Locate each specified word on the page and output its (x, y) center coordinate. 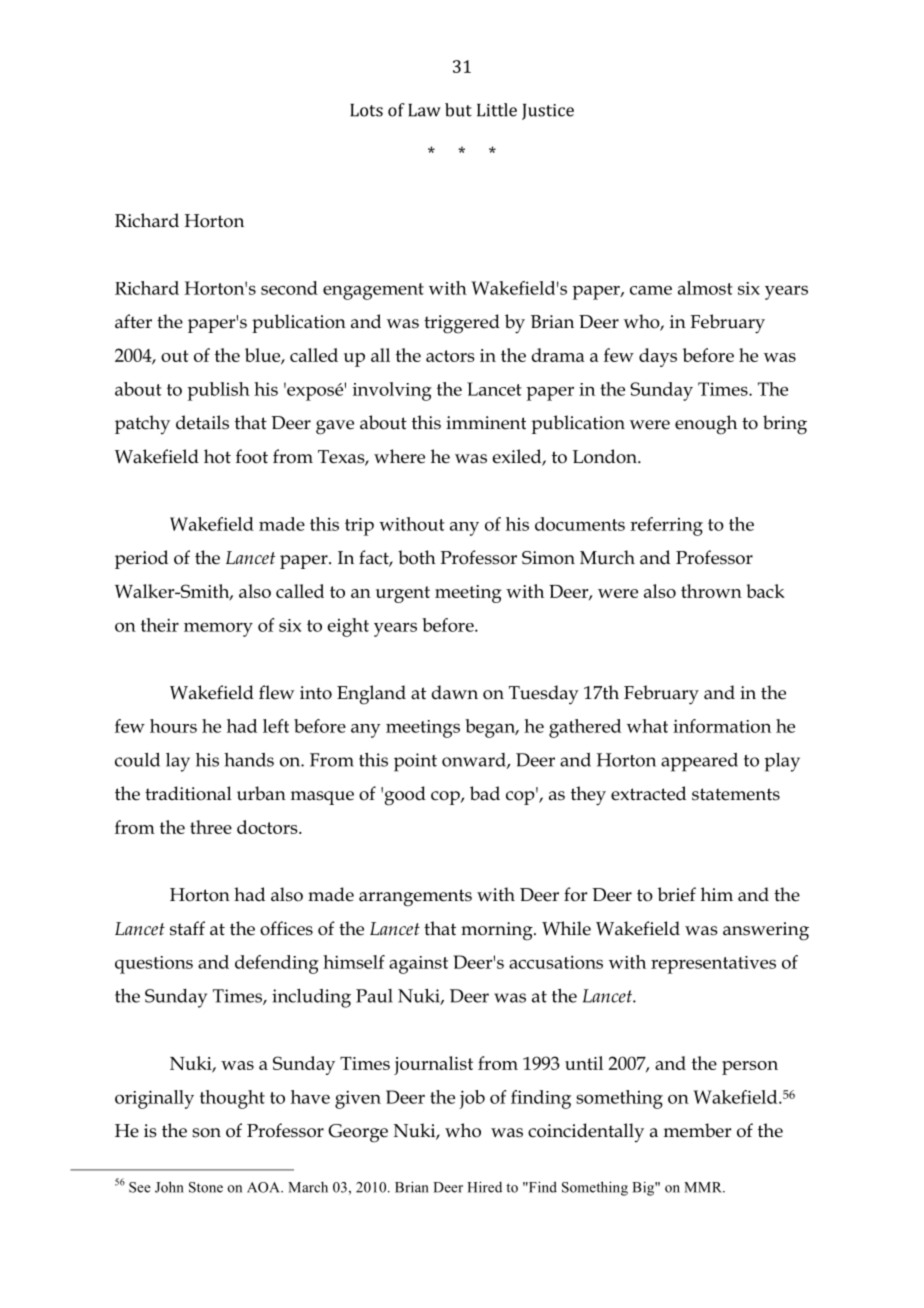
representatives (713, 965)
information (722, 726)
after (133, 321)
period (141, 559)
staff (187, 928)
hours (173, 726)
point (415, 762)
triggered (462, 324)
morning (498, 931)
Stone (206, 1187)
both (417, 557)
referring (666, 526)
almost (705, 288)
